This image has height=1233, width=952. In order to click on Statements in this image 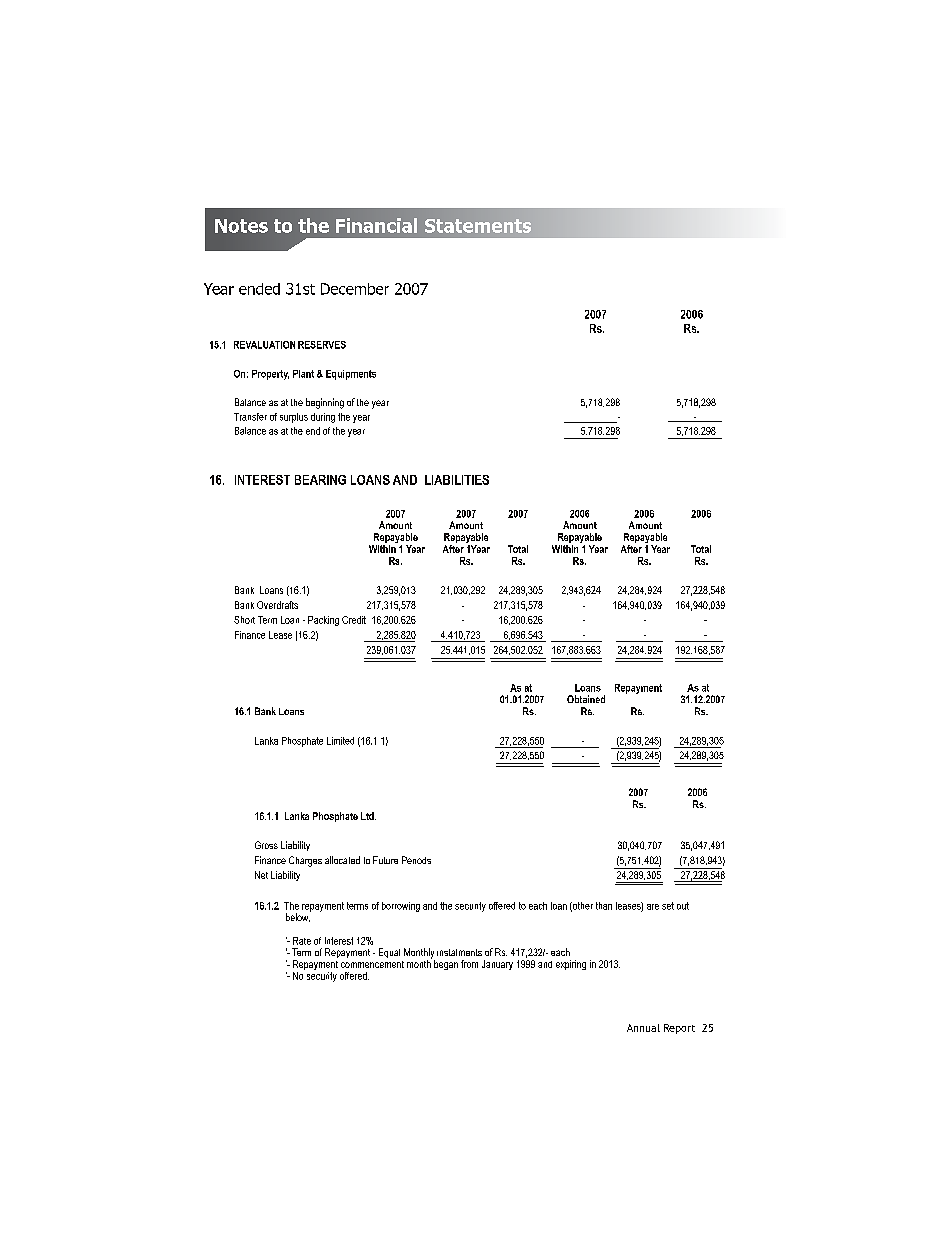, I will do `click(478, 226)`.
